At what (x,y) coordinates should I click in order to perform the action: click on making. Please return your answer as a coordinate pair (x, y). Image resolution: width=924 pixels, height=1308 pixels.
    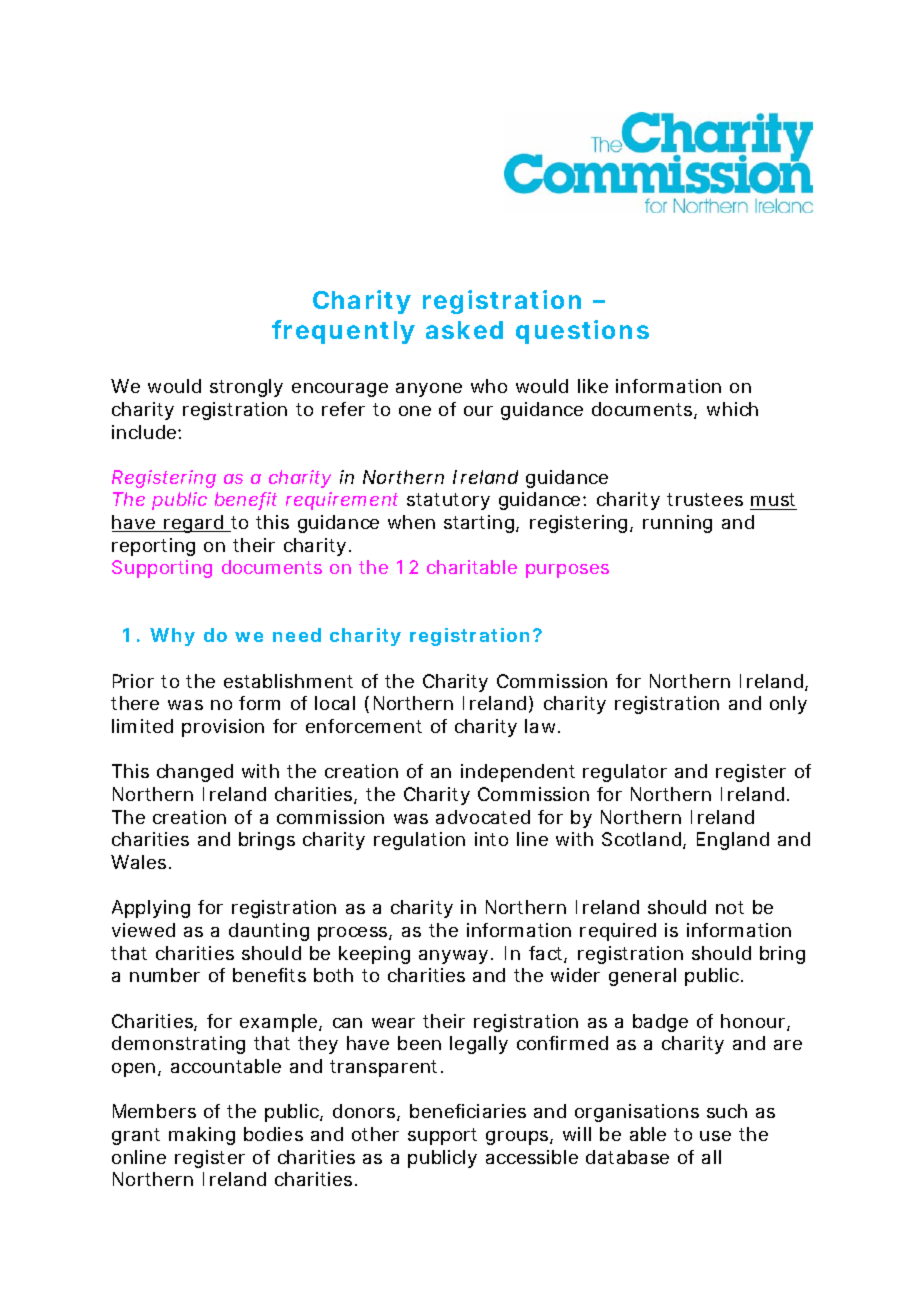
    Looking at the image, I should click on (202, 1136).
